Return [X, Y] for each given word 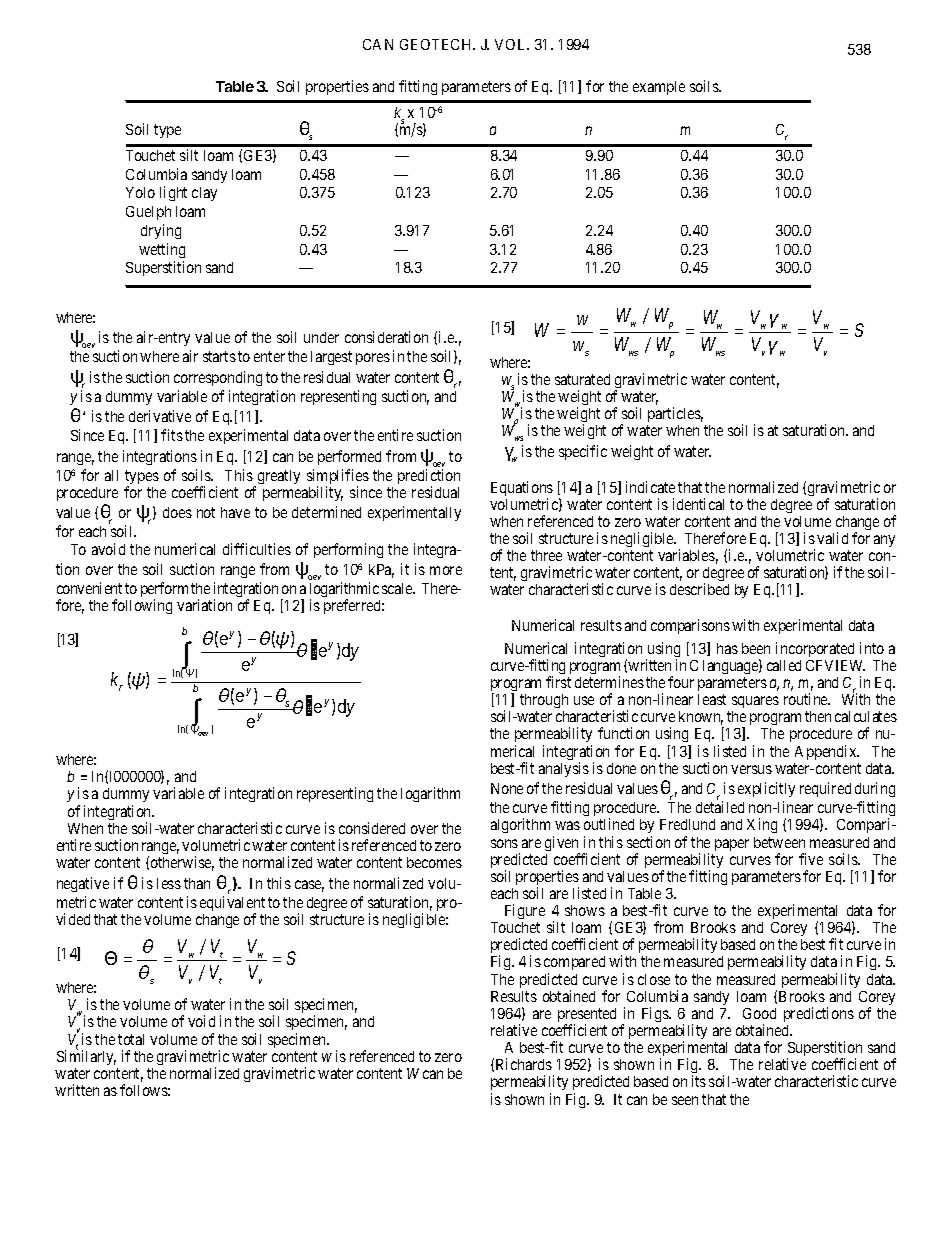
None [507, 788]
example [659, 88]
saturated [582, 379]
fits [172, 435]
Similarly [86, 1057]
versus [751, 769]
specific [583, 452]
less [169, 883]
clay [204, 194]
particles [675, 414]
